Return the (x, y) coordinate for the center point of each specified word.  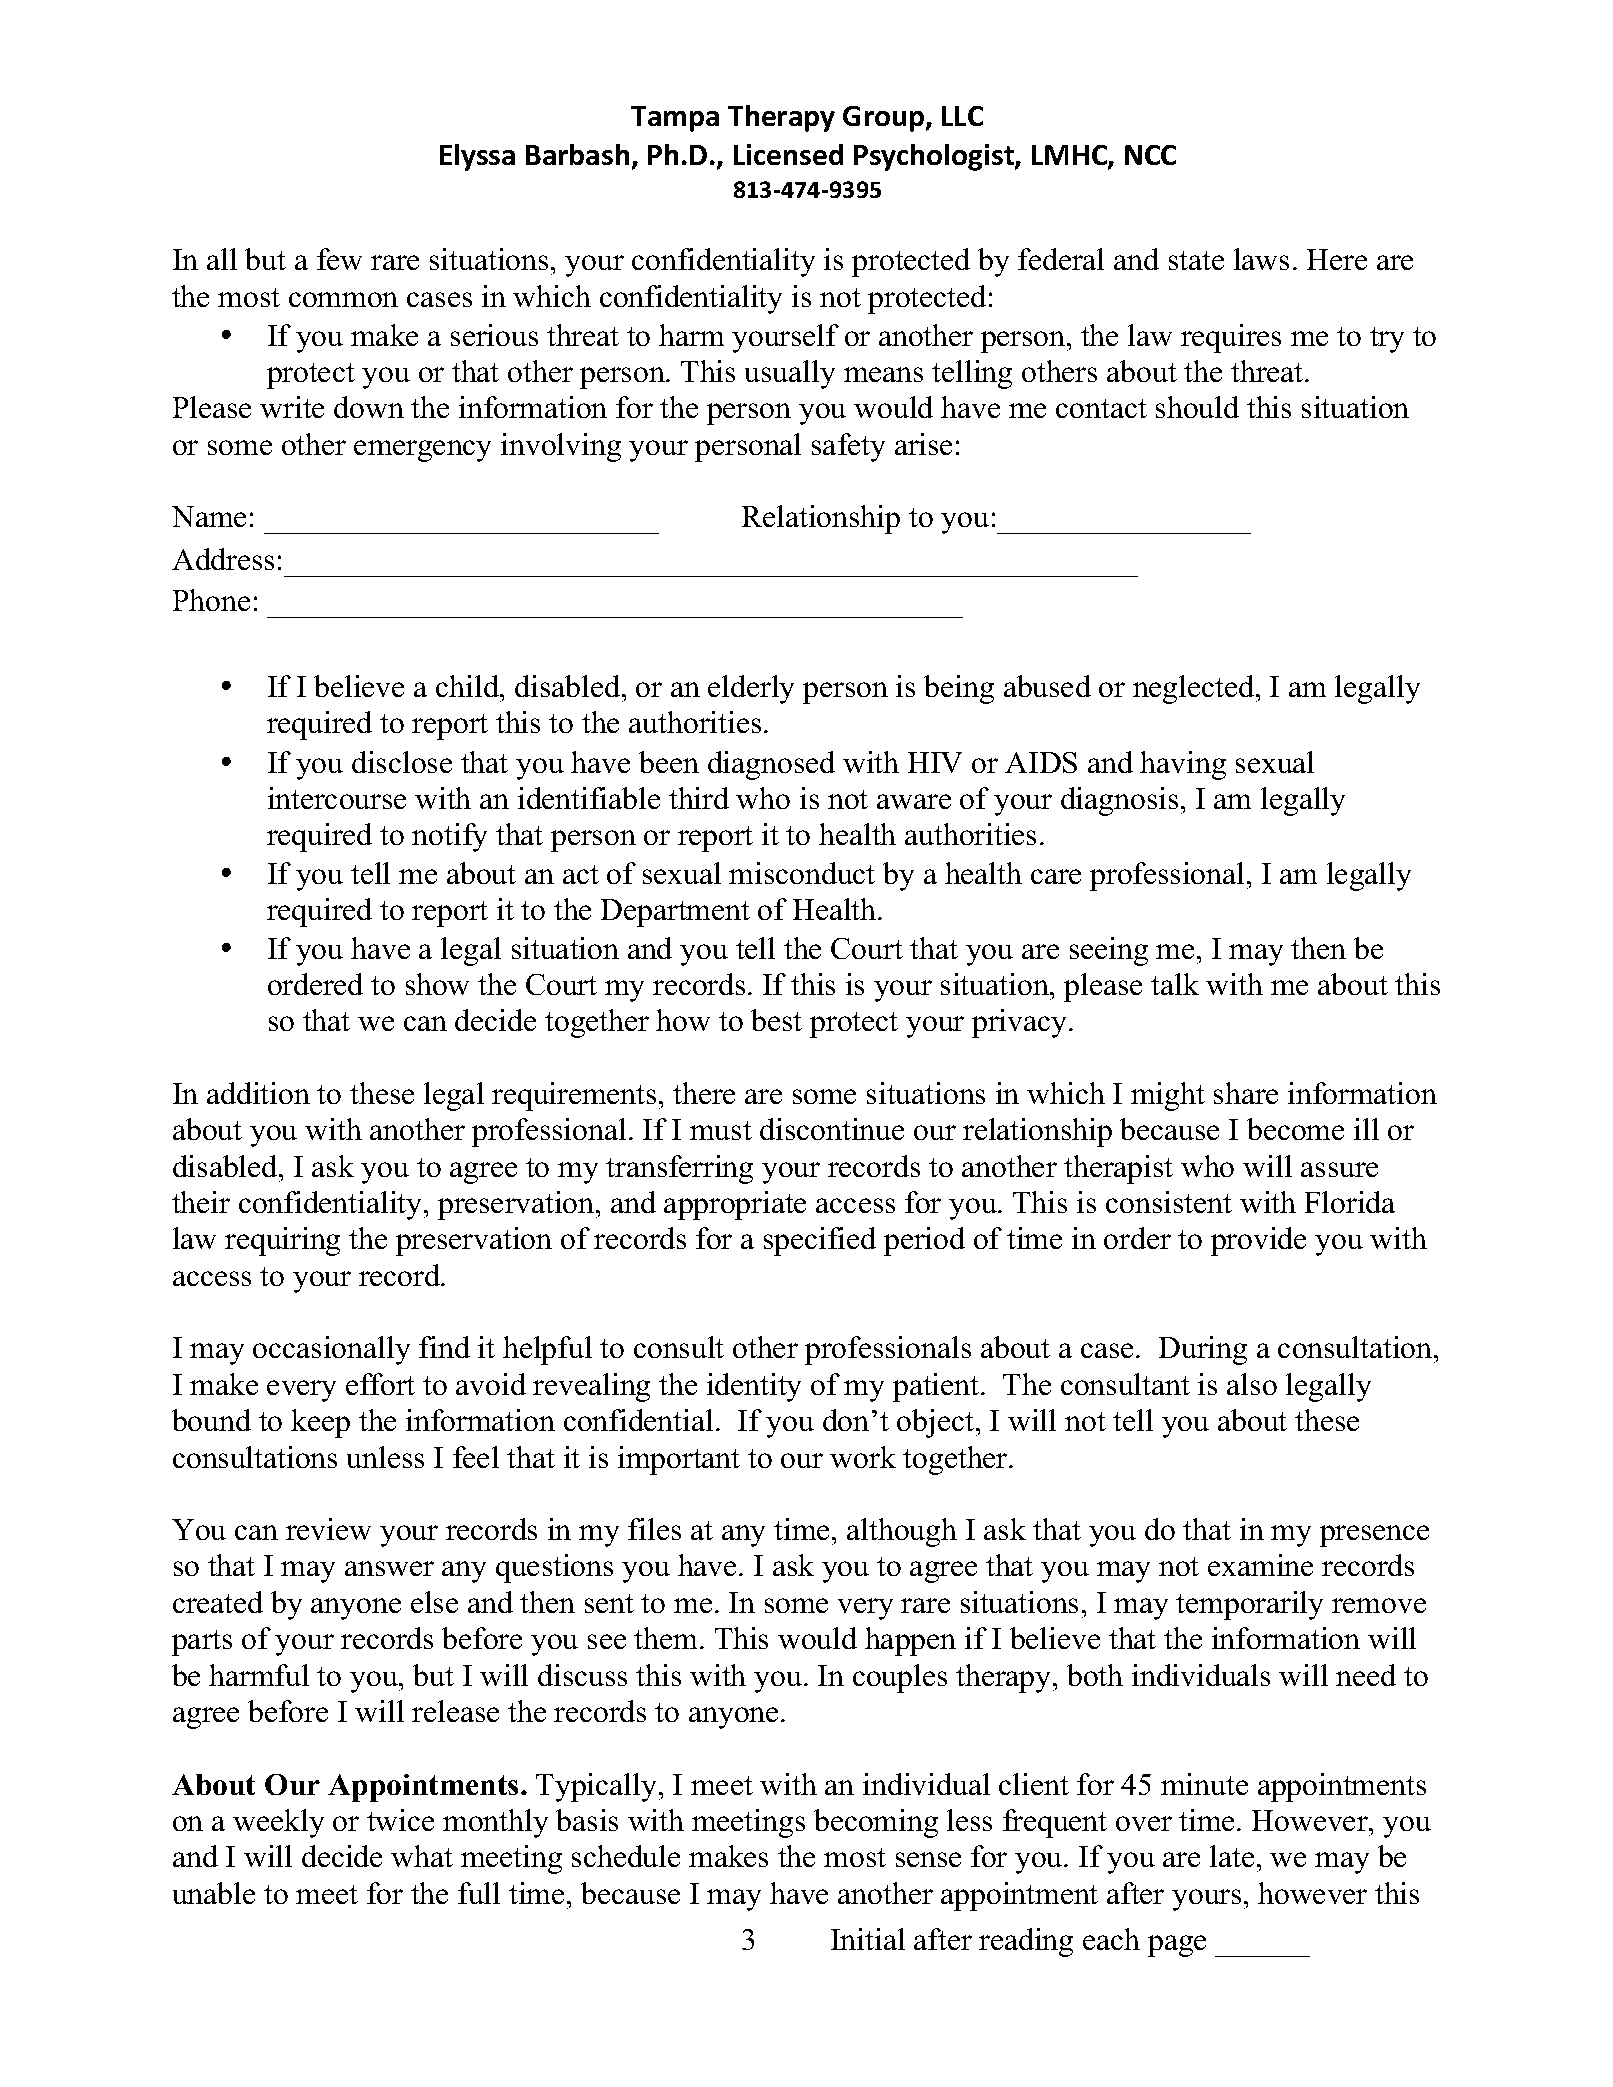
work (863, 1457)
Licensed (788, 154)
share (1246, 1093)
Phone (211, 600)
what (422, 1856)
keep (320, 1423)
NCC (1150, 155)
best (776, 1020)
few (339, 259)
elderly (751, 689)
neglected (1195, 689)
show (437, 984)
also (1252, 1384)
